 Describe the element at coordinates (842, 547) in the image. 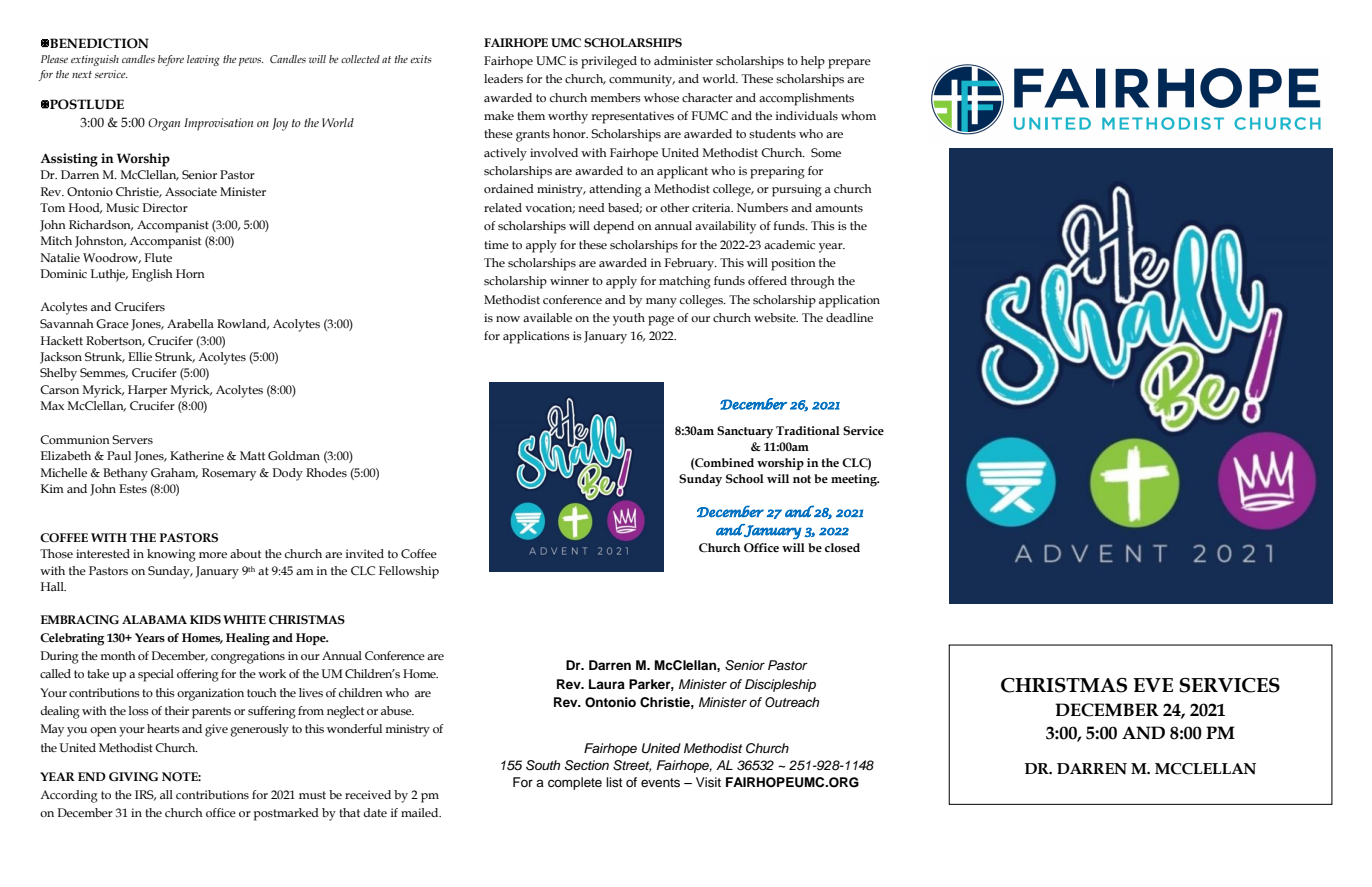

I see `closed` at that location.
